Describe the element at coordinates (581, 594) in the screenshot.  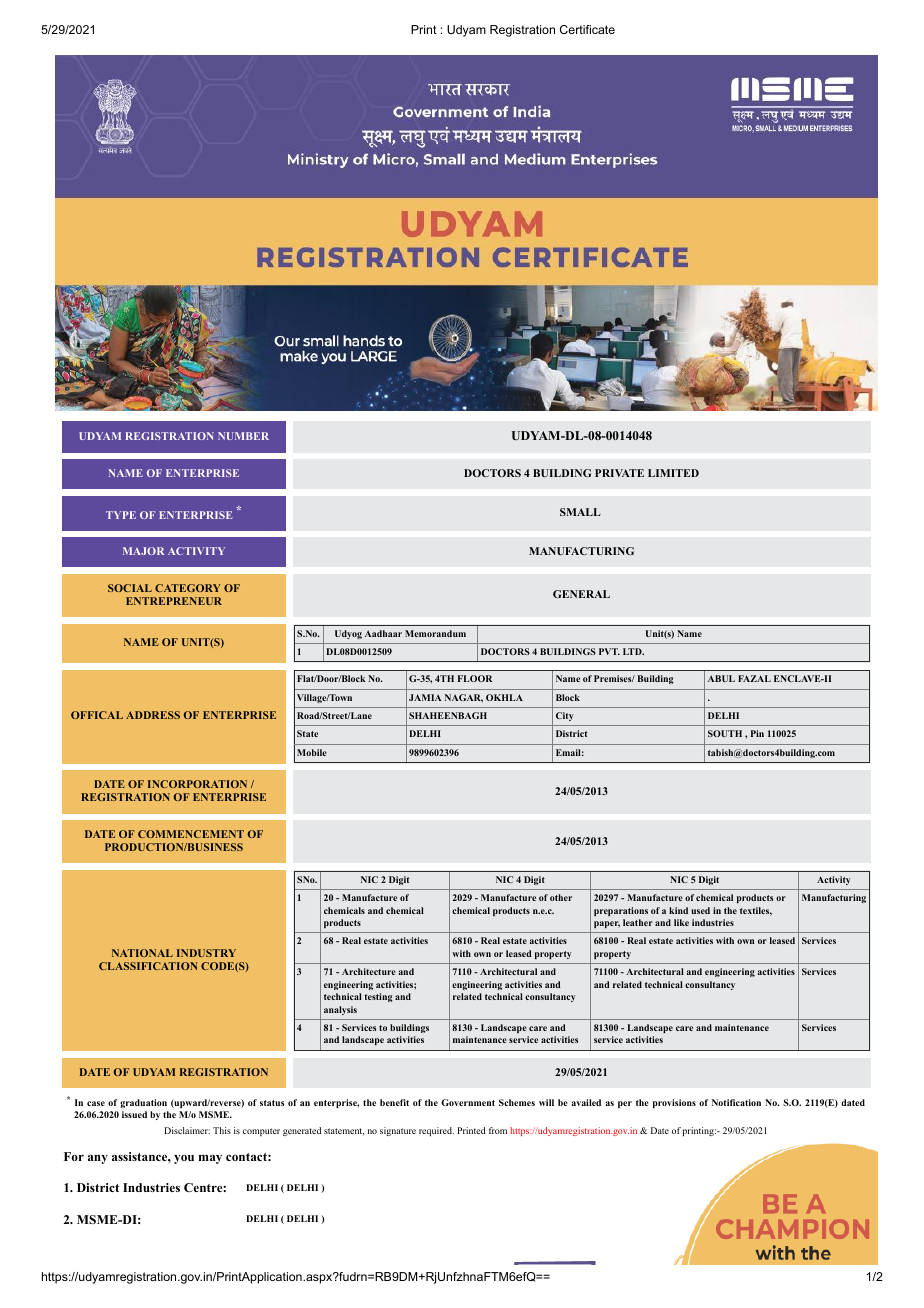
I see `GENERAL` at that location.
